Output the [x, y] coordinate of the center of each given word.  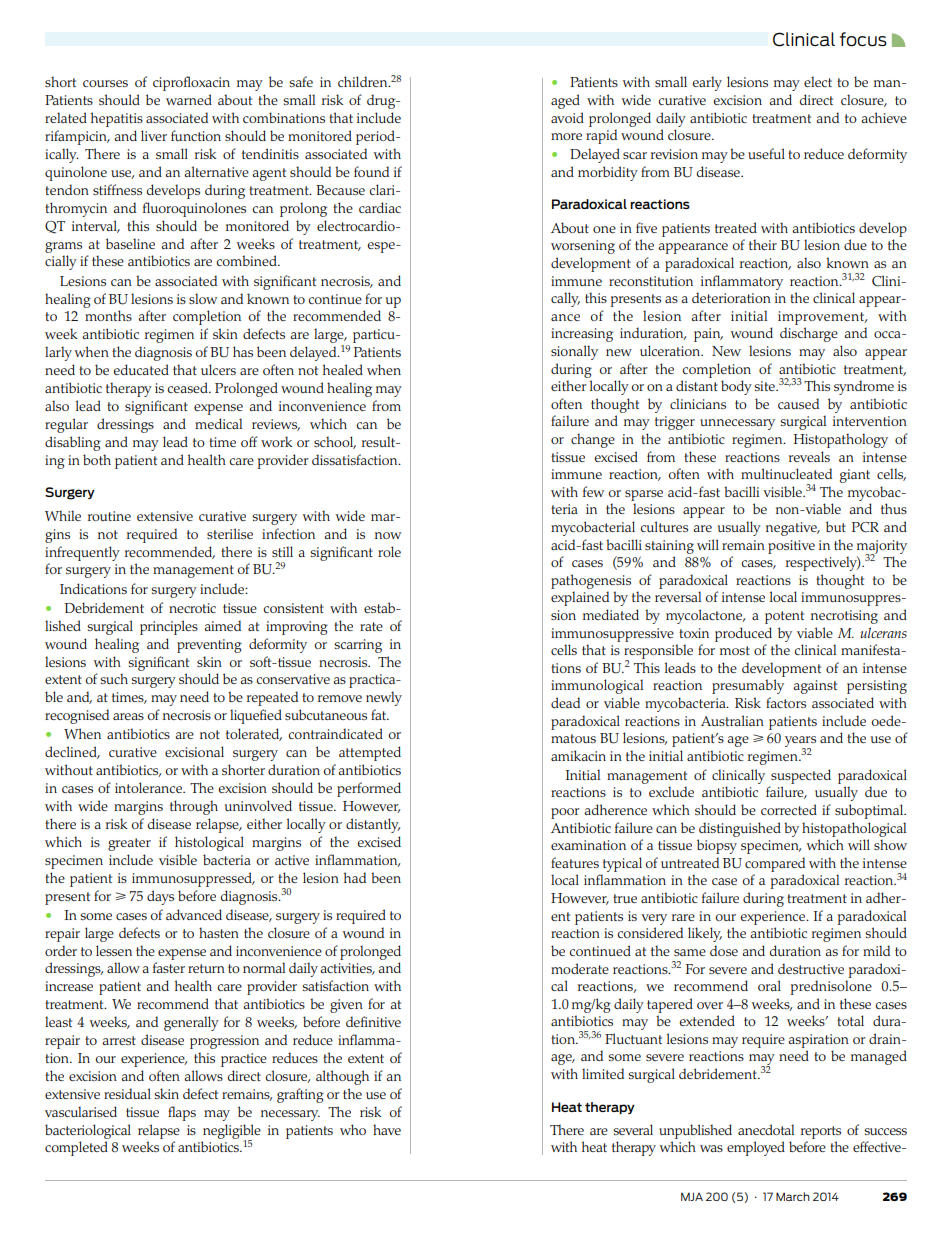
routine [109, 516]
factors [786, 702]
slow [203, 298]
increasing [582, 335]
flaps [182, 1113]
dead [565, 702]
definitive [373, 1021]
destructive [811, 968]
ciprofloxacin [191, 83]
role [389, 551]
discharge [809, 334]
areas [128, 716]
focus [863, 39]
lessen [114, 950]
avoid [567, 117]
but [836, 526]
